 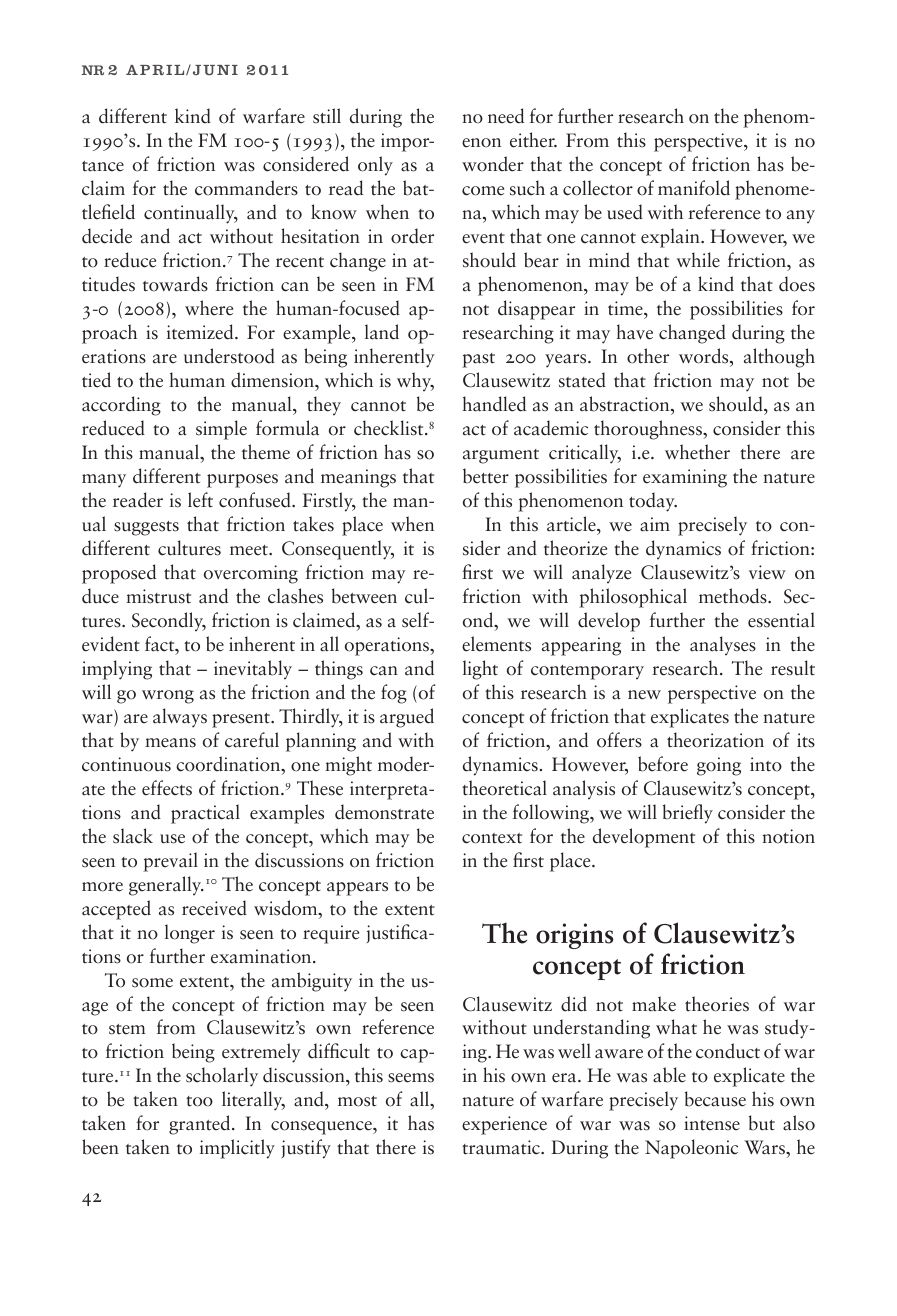 What do you see at coordinates (246, 188) in the page?
I see `commanders` at bounding box center [246, 188].
